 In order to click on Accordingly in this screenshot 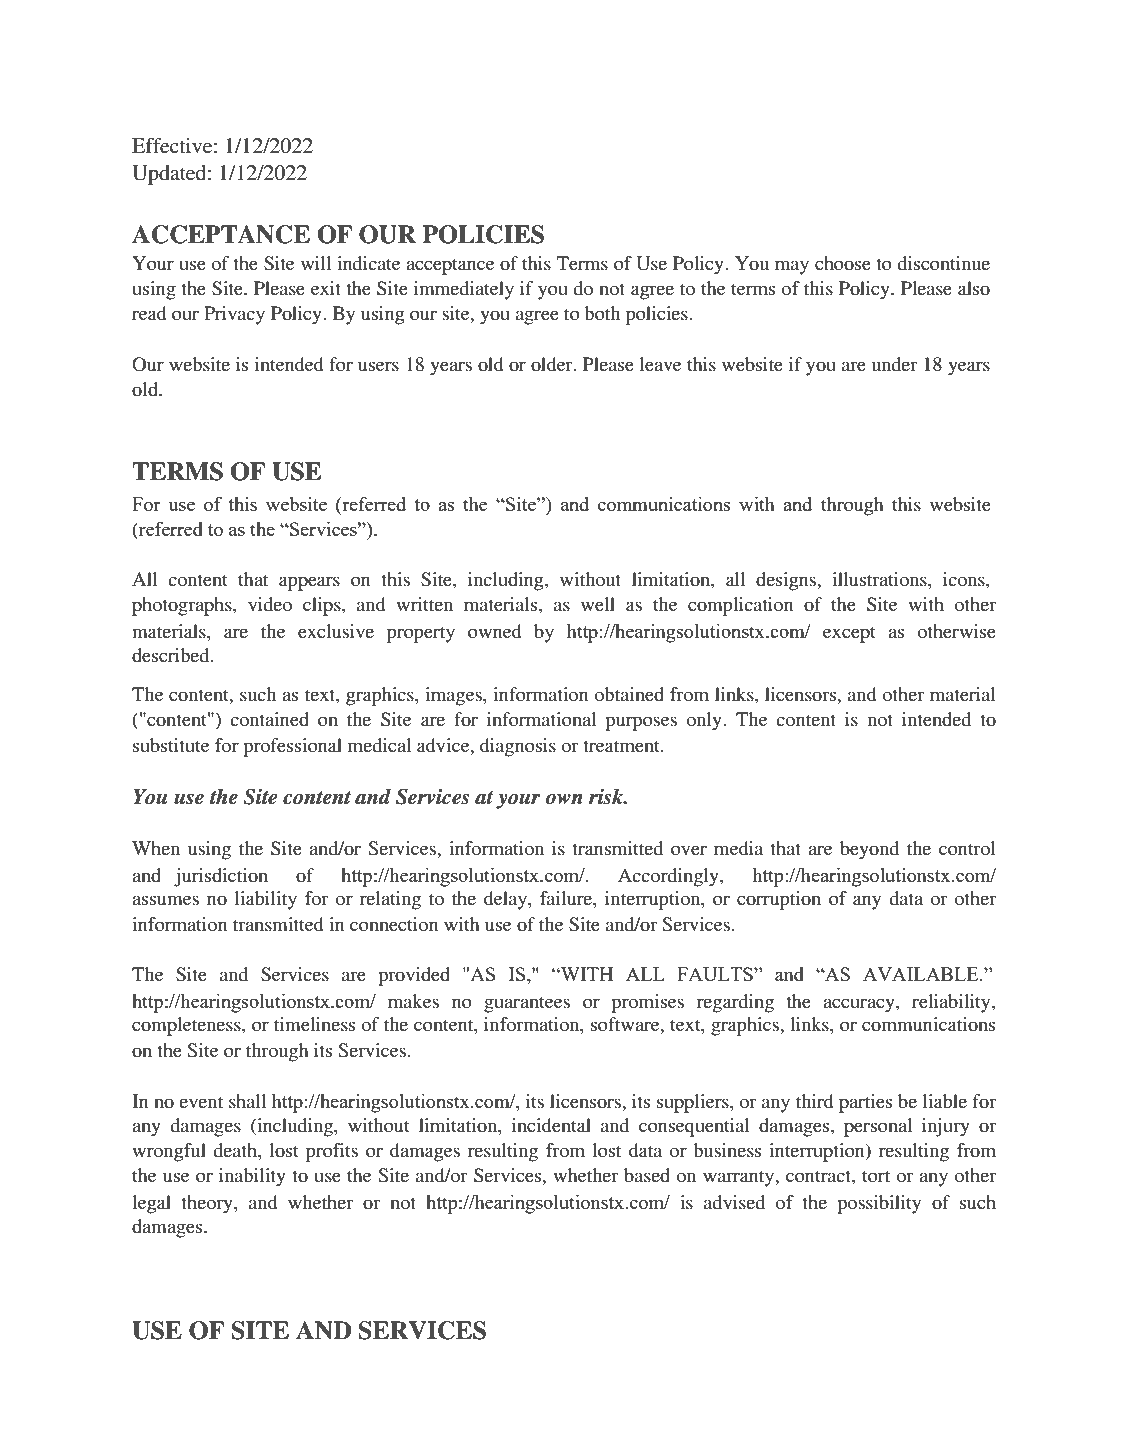, I will do `click(669, 877)`.
